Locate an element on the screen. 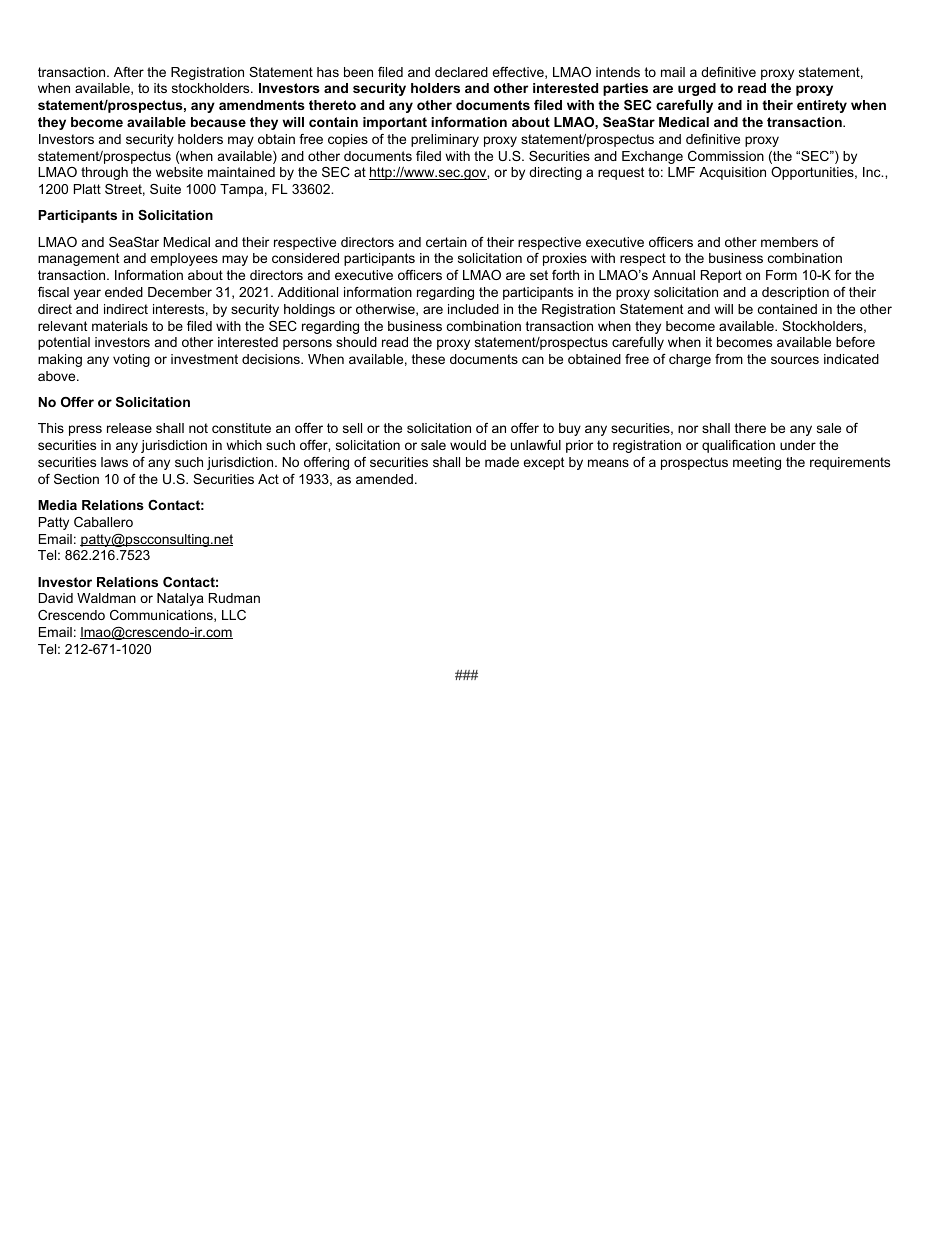 The height and width of the screenshot is (1233, 952). LLC is located at coordinates (234, 615).
